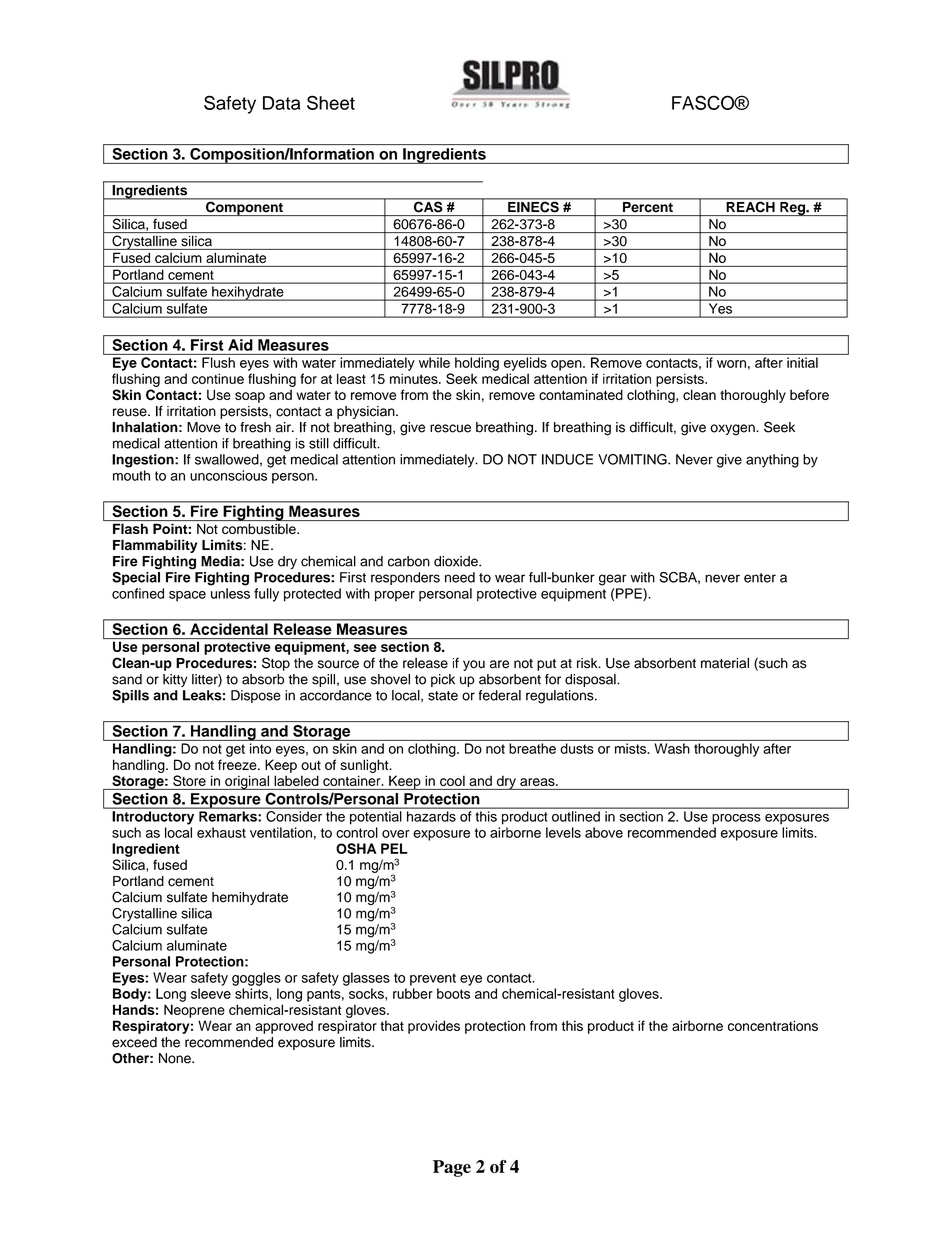 This screenshot has height=1233, width=952. I want to click on concentrations, so click(773, 1025).
